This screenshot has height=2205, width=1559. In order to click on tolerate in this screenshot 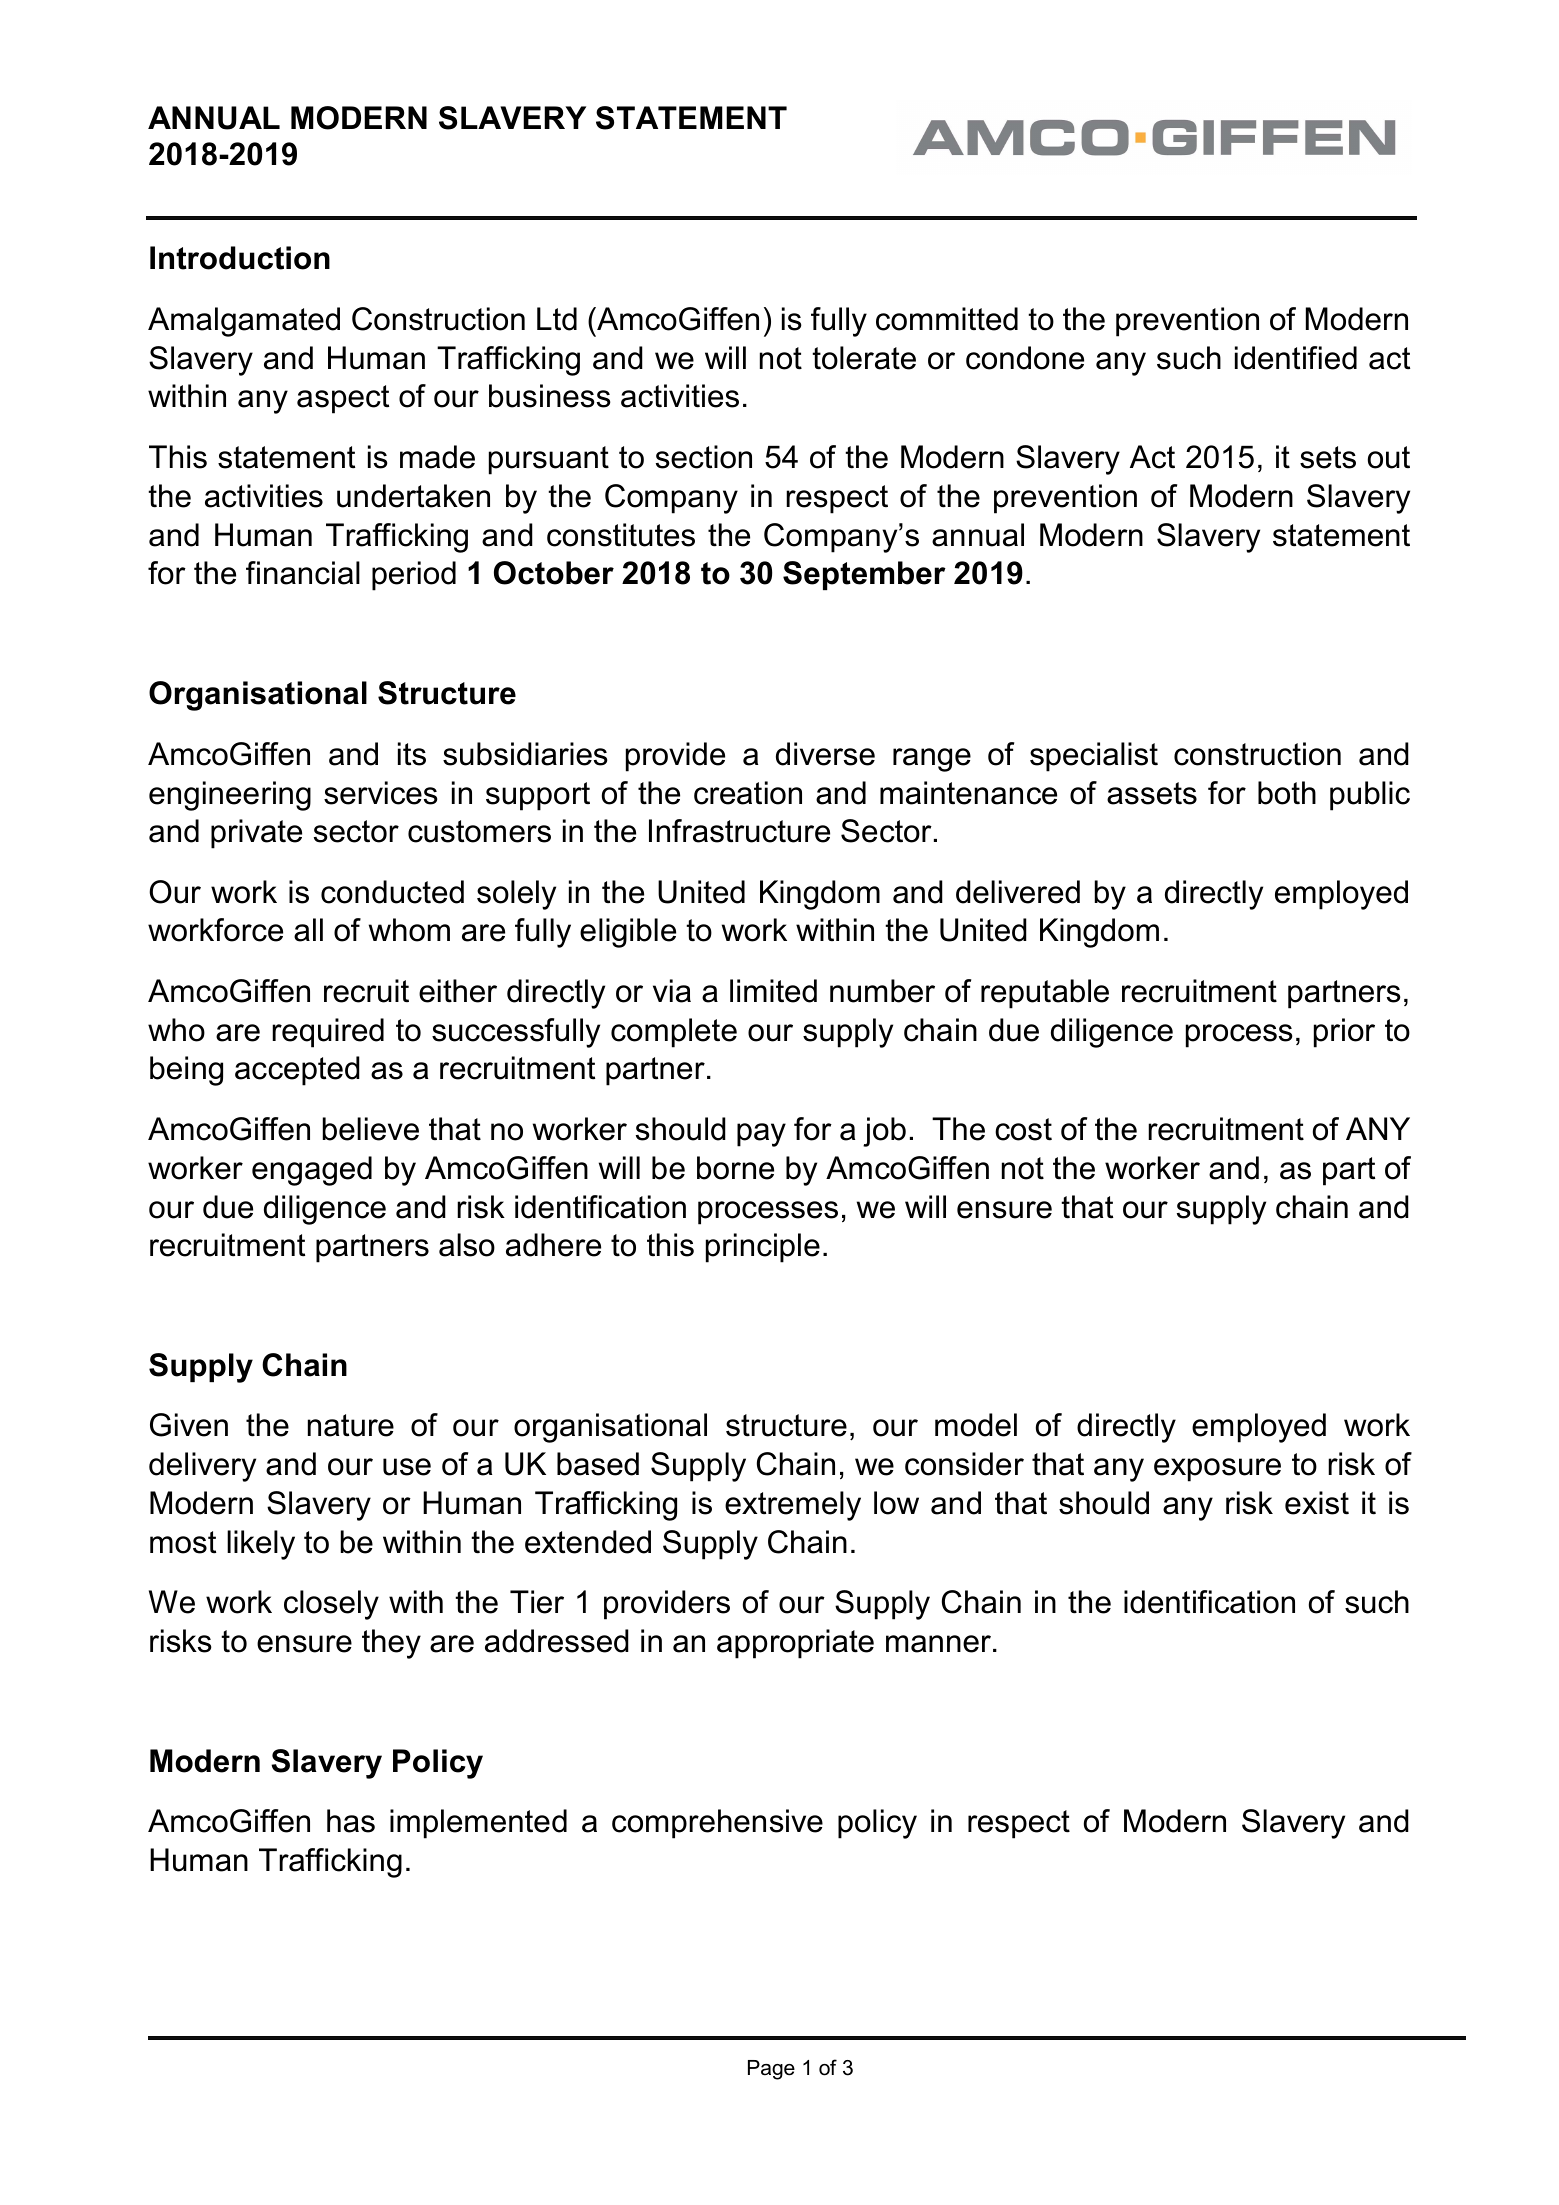, I will do `click(864, 358)`.
